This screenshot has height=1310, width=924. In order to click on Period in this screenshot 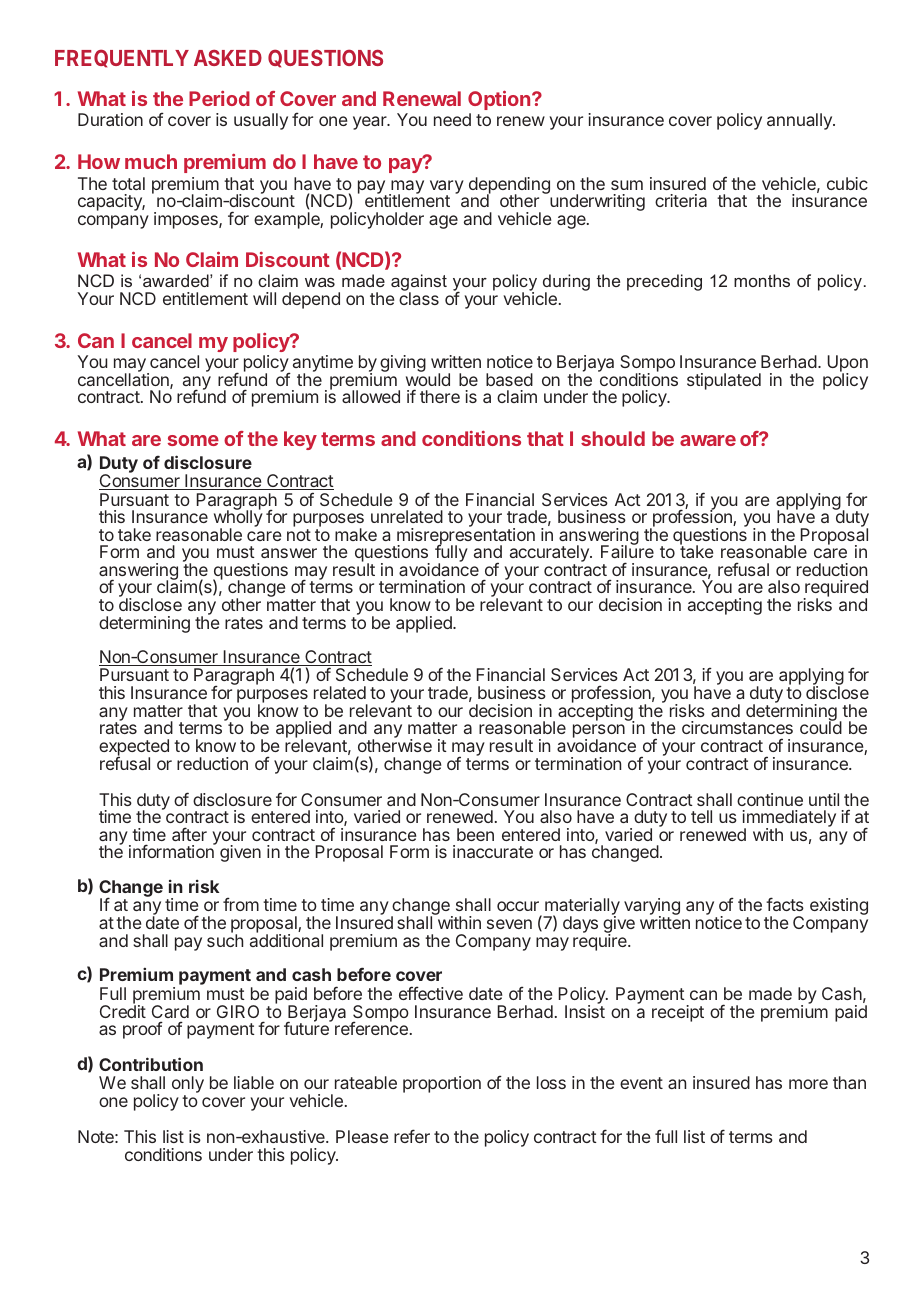, I will do `click(219, 98)`.
